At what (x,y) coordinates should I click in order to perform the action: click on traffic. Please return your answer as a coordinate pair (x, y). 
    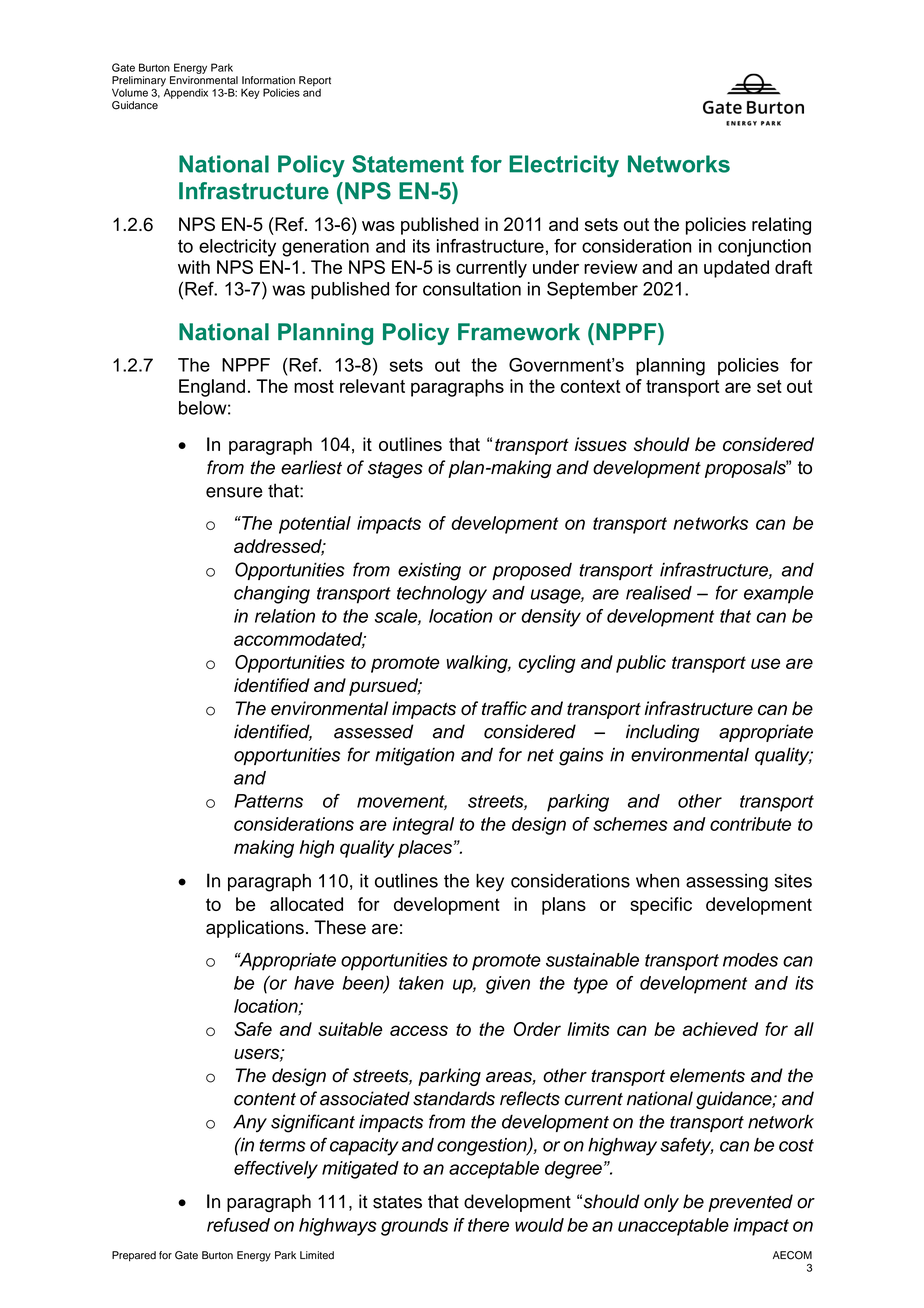
    Looking at the image, I should click on (504, 708).
